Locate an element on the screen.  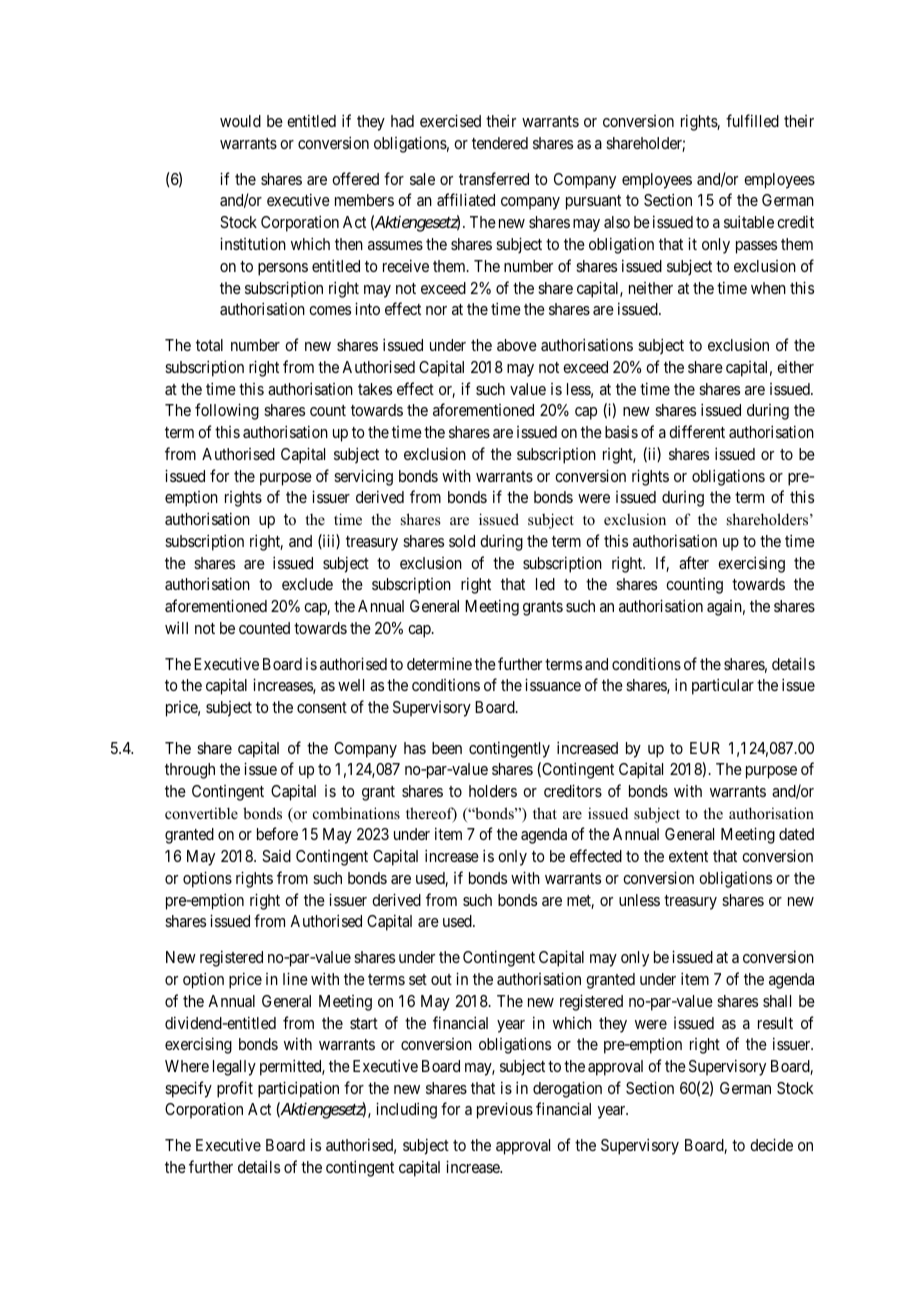
would is located at coordinates (240, 121).
